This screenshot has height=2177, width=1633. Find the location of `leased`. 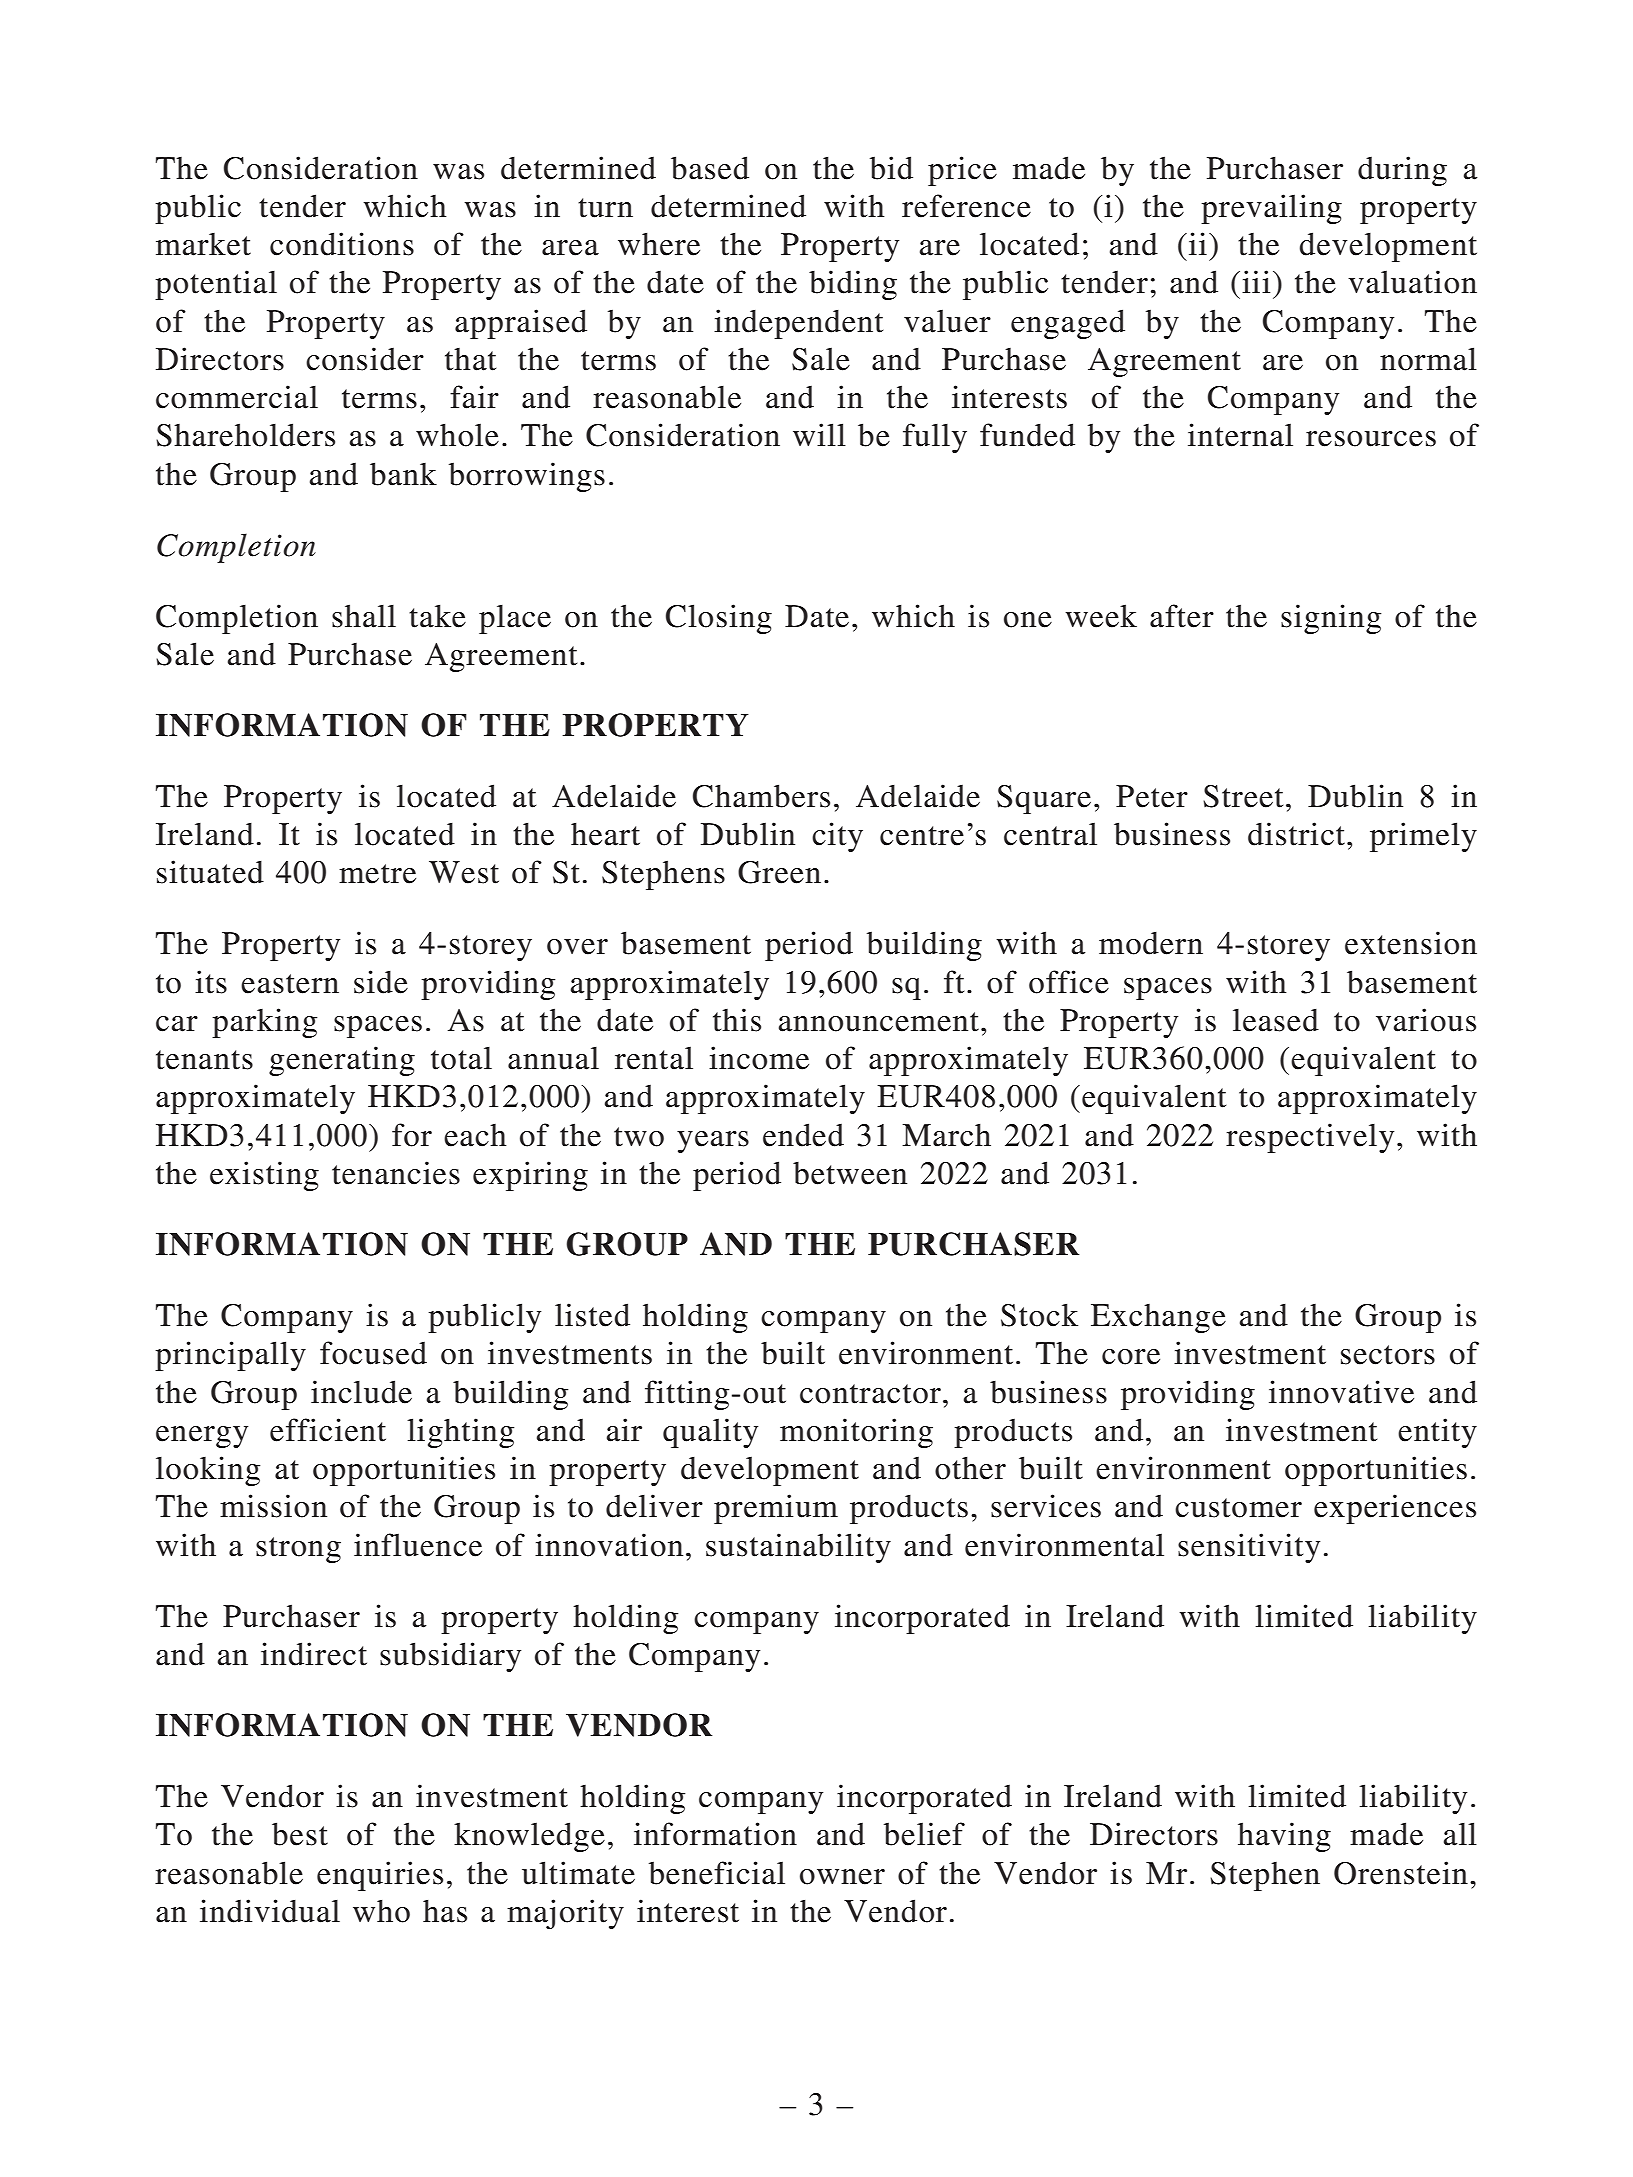

leased is located at coordinates (1276, 1020).
